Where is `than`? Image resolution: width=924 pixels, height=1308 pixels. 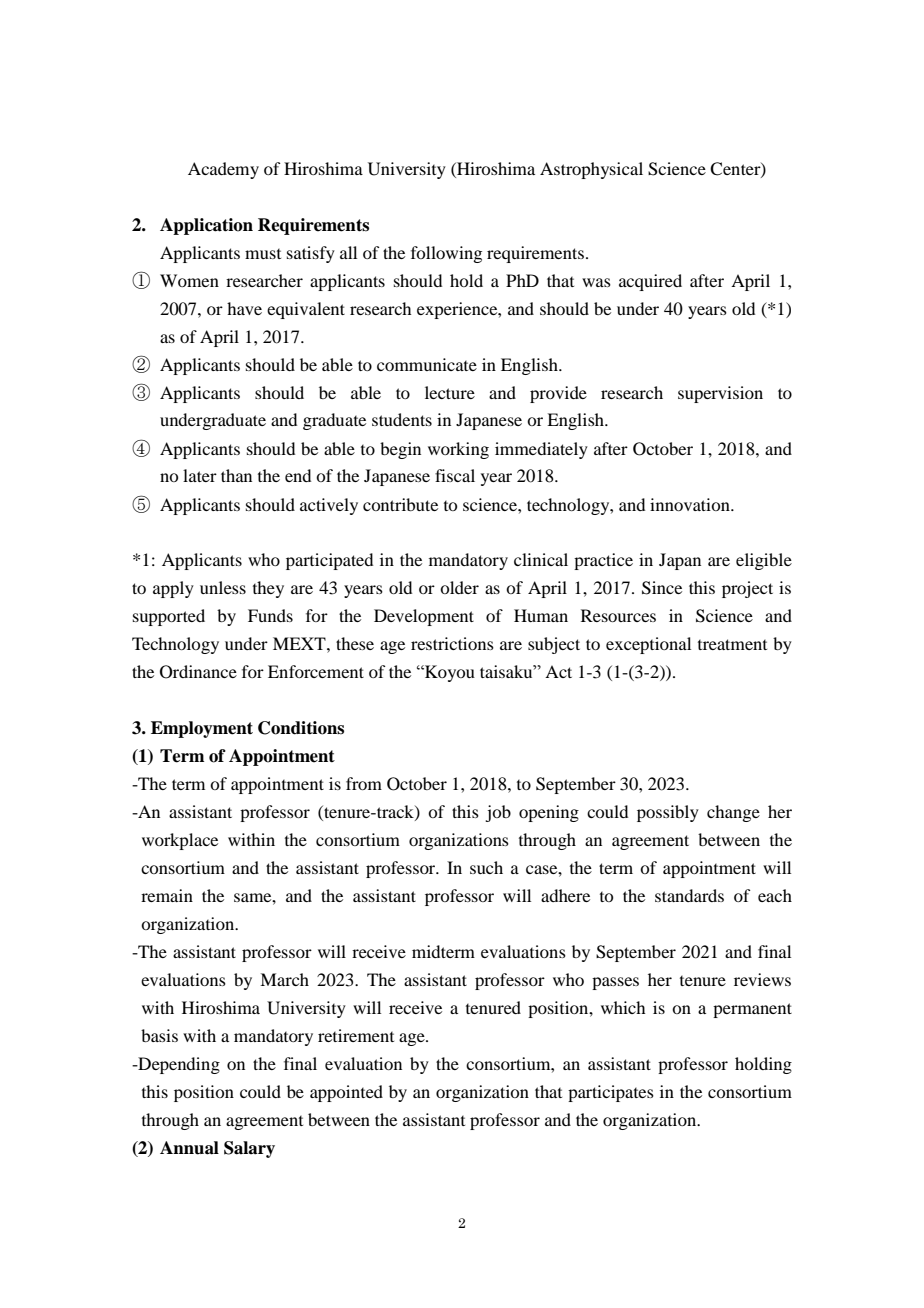
than is located at coordinates (236, 475).
